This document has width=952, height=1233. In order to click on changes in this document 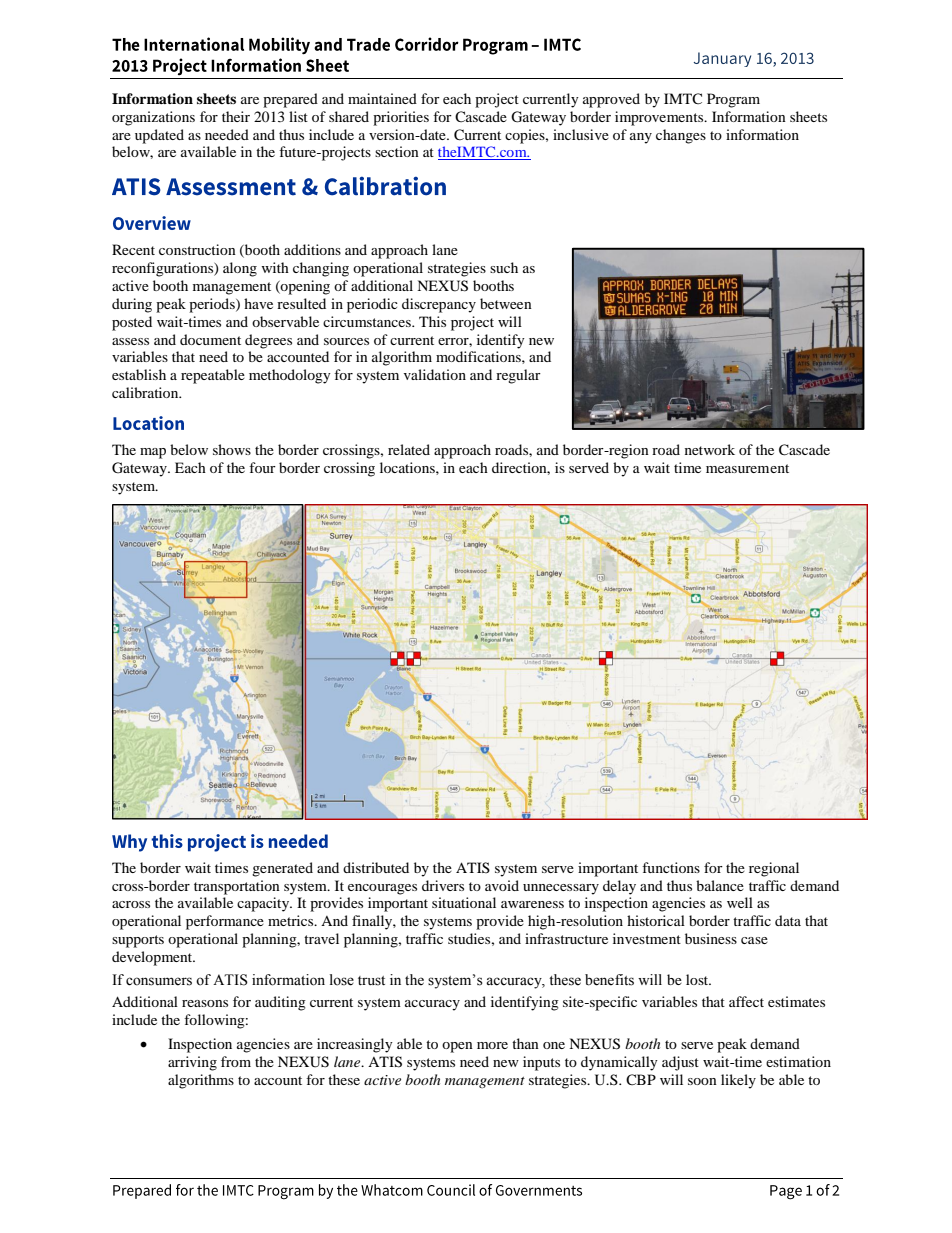, I will do `click(681, 136)`.
